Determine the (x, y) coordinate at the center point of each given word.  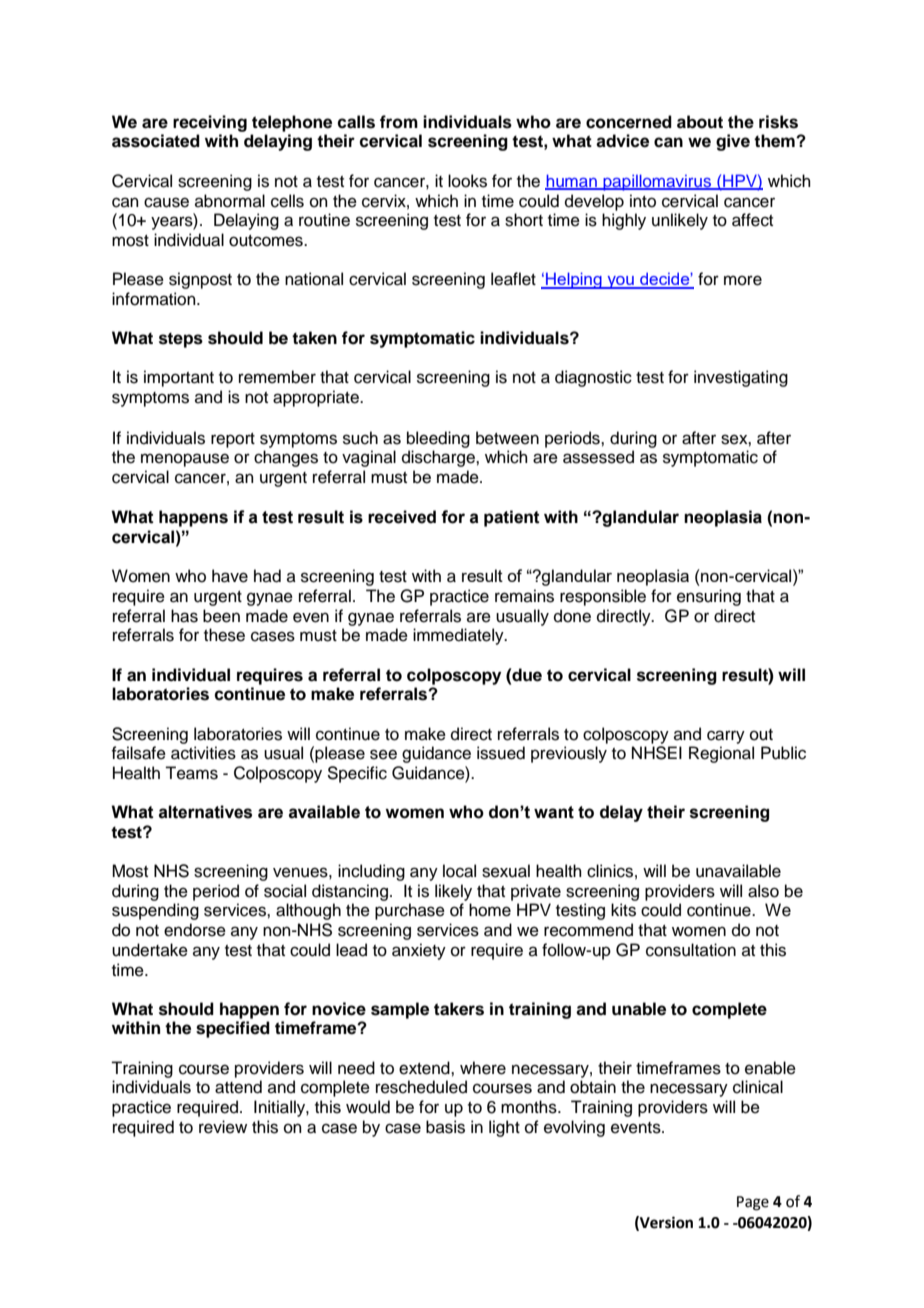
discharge (439, 458)
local (459, 871)
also (763, 891)
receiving (210, 123)
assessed (598, 457)
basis (445, 1127)
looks (467, 181)
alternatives (205, 812)
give (733, 142)
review (223, 1127)
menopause (185, 460)
